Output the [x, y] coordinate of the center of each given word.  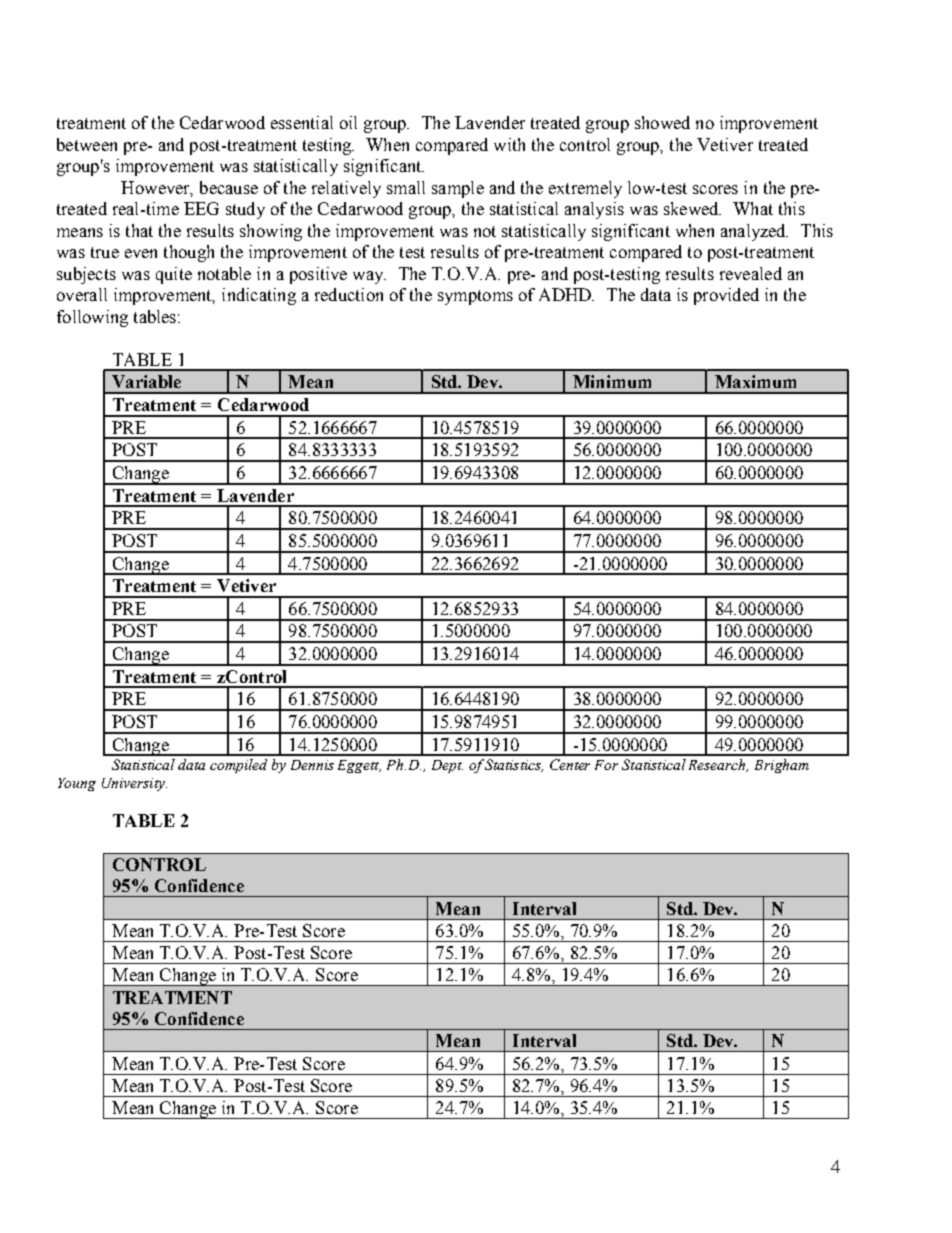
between [87, 144]
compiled [238, 766]
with [509, 144]
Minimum [612, 381]
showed [662, 122]
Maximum [755, 381]
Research [718, 765]
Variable [146, 381]
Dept [447, 766]
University [134, 784]
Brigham [782, 766]
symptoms [475, 297]
